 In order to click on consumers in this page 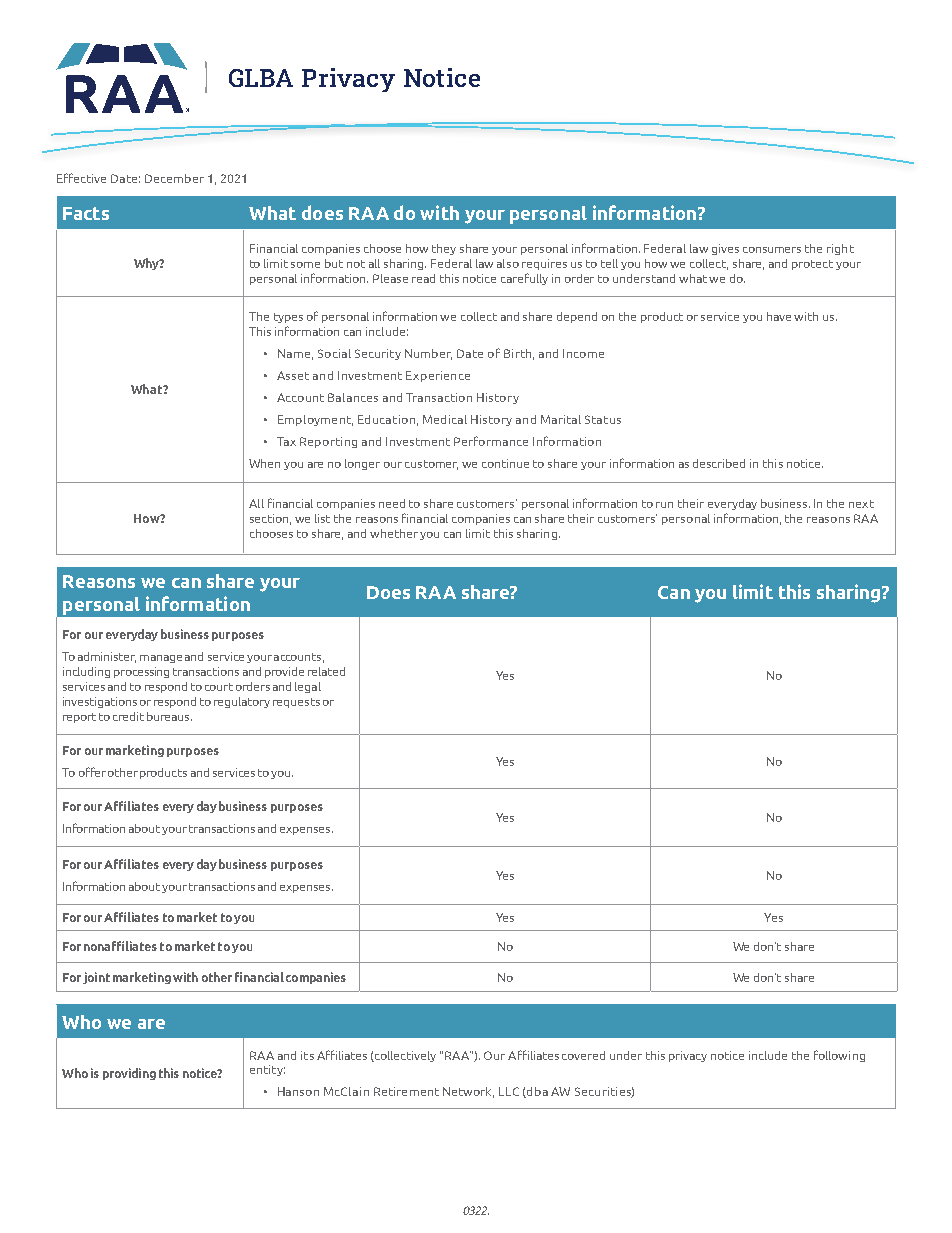, I will do `click(772, 250)`.
